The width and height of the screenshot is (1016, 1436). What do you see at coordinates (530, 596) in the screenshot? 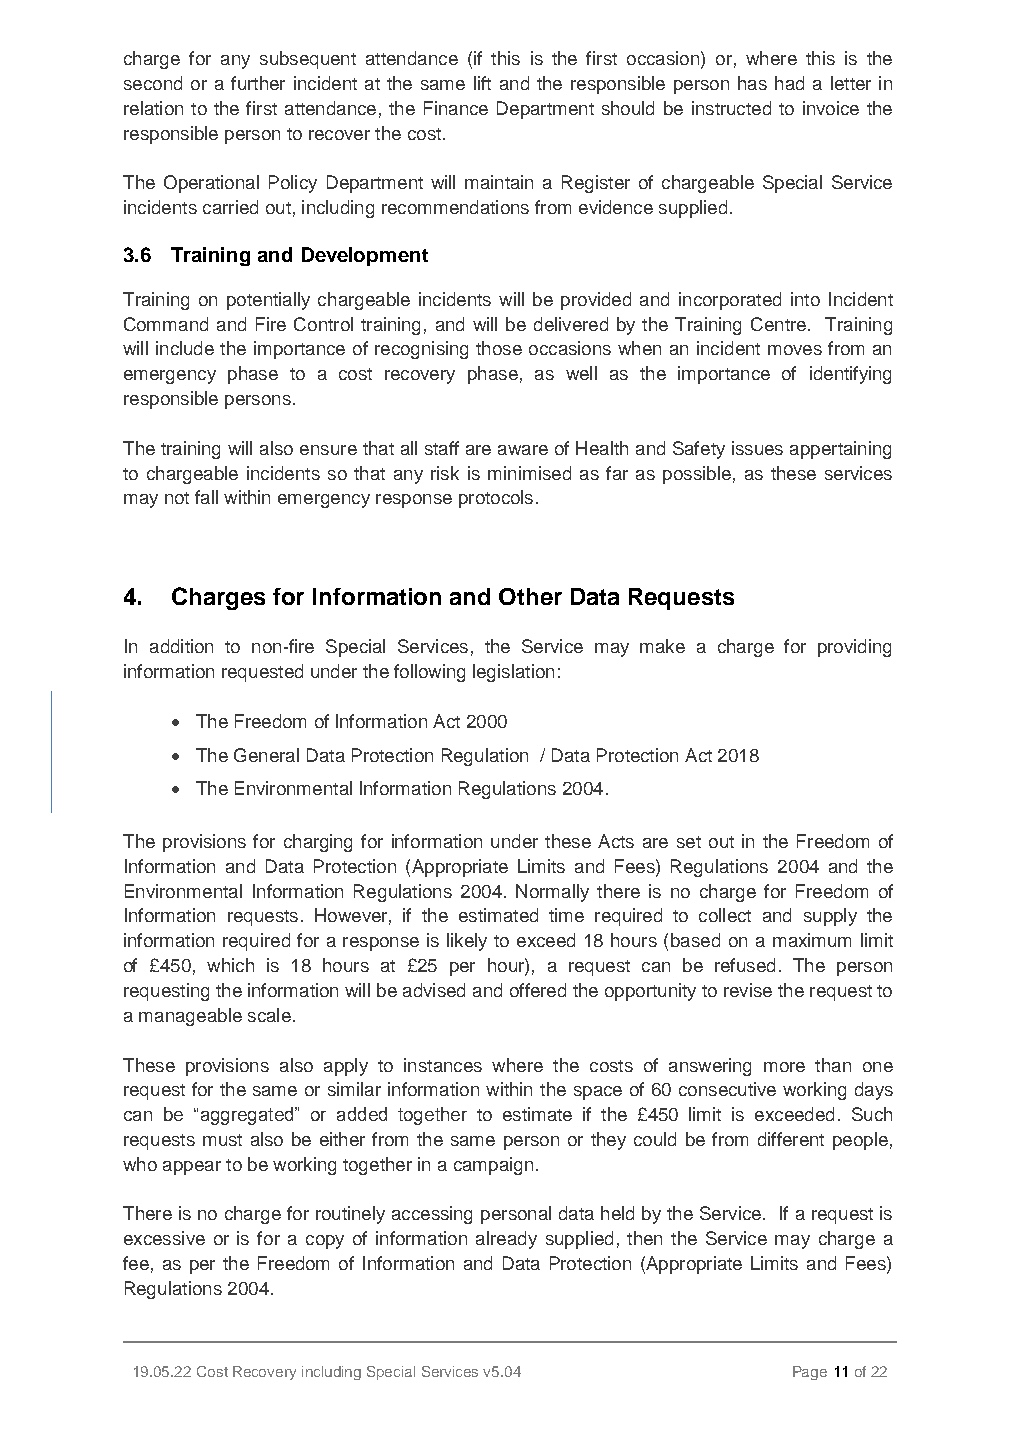
I see `Other` at bounding box center [530, 596].
